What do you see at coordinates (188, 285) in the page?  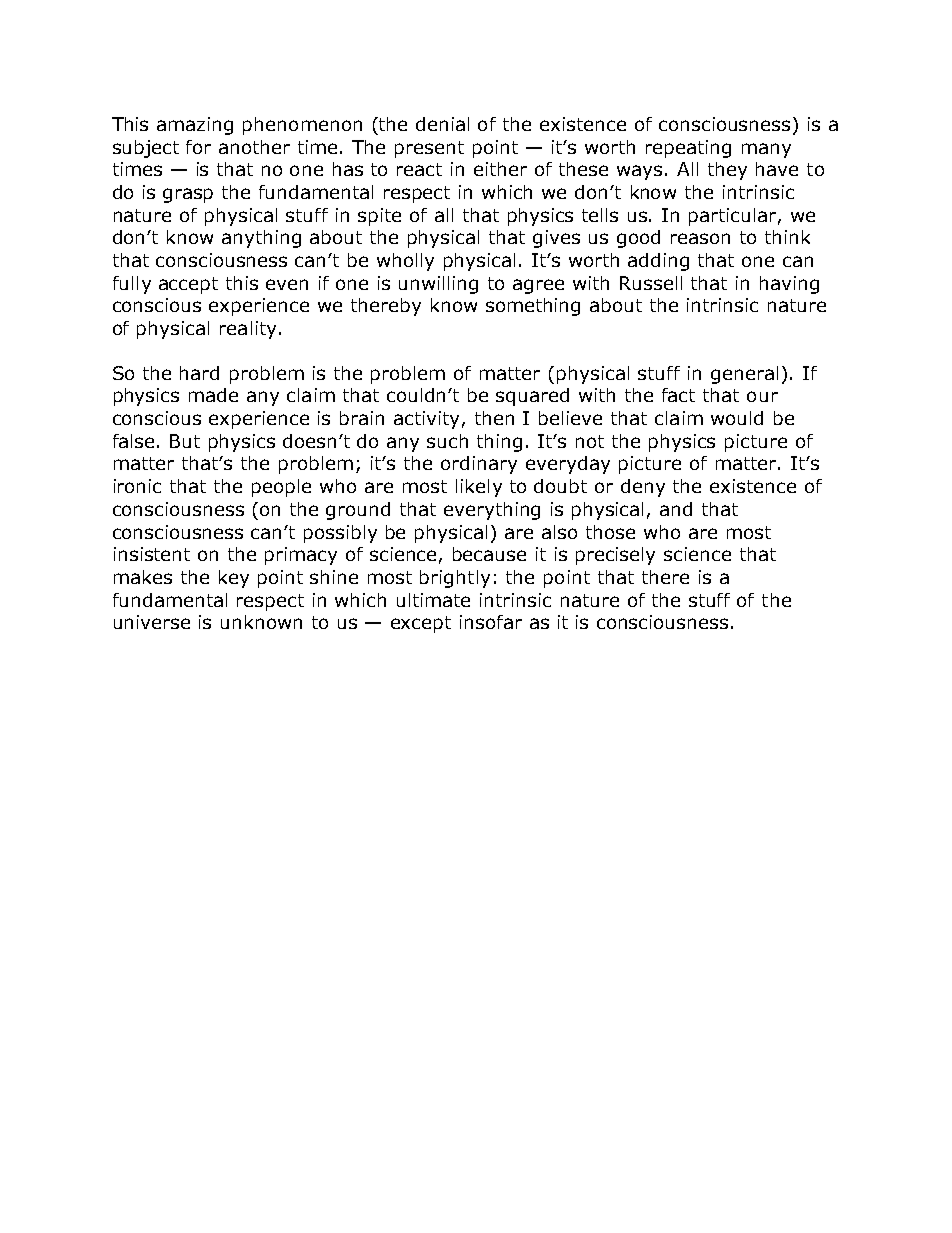 I see `accept` at bounding box center [188, 285].
